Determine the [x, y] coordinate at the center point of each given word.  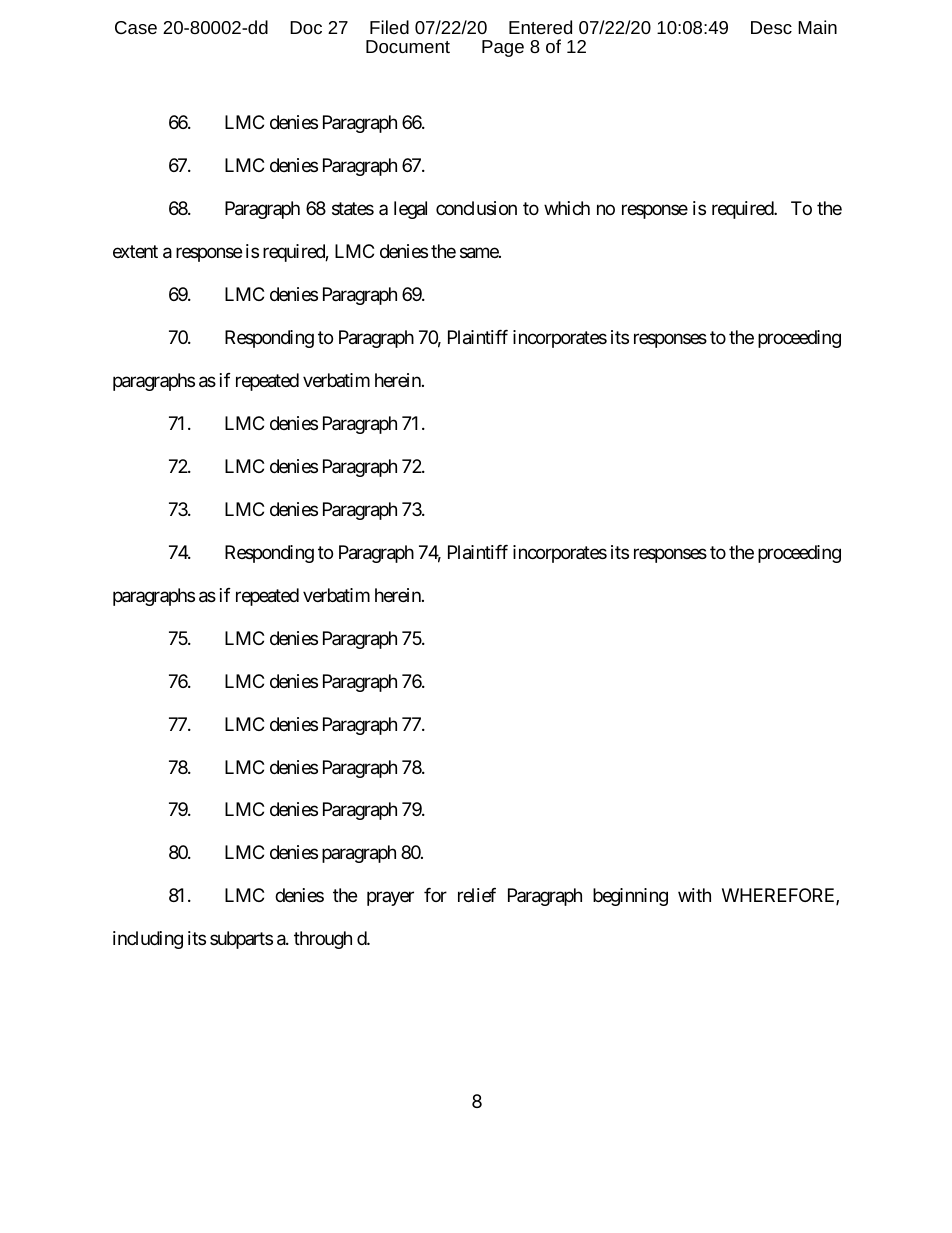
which [567, 208]
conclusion [476, 208]
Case [136, 27]
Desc [771, 27]
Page [503, 48]
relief [477, 895]
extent [135, 251]
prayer [390, 899]
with [694, 895]
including [148, 940]
